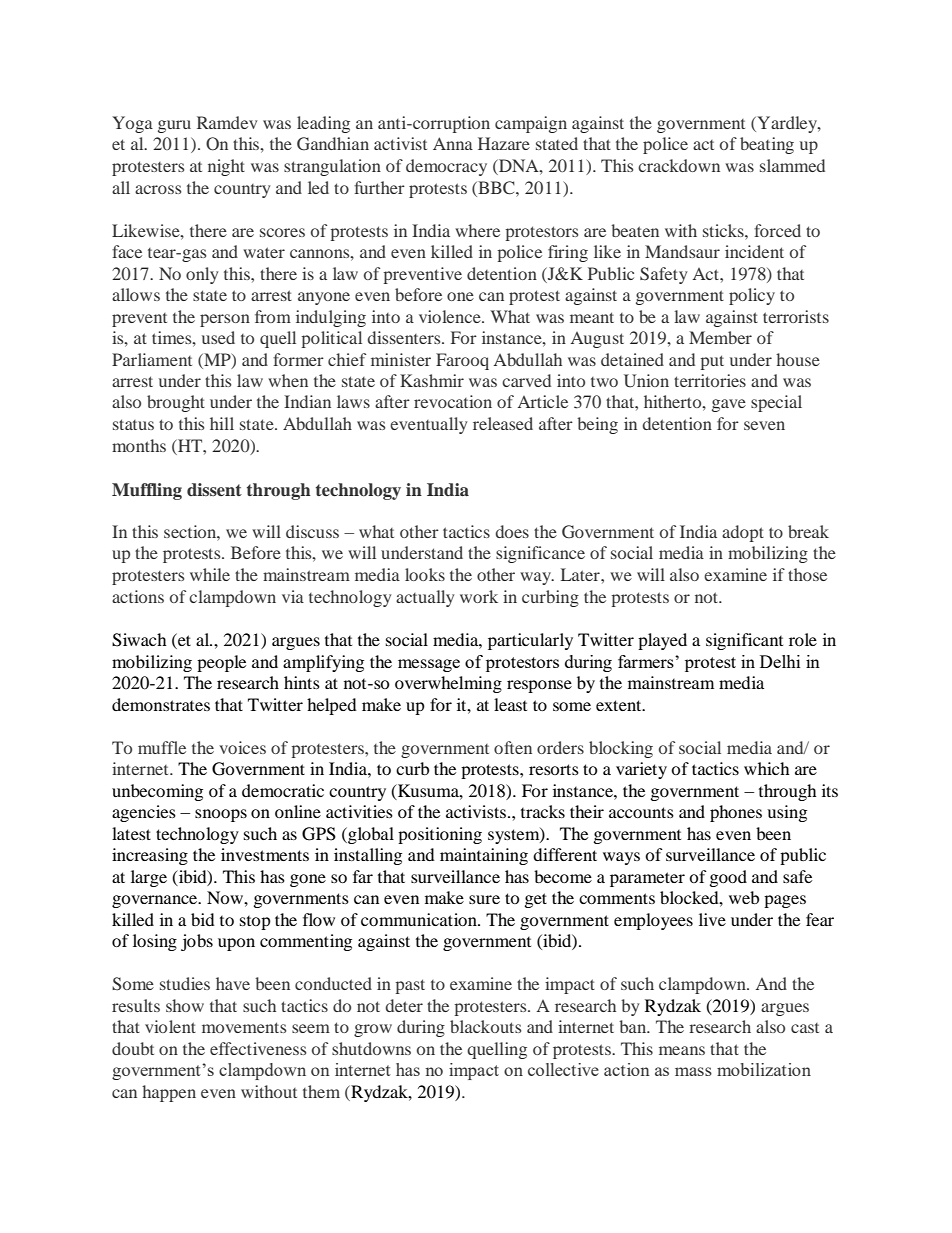 The image size is (952, 1233). What do you see at coordinates (729, 405) in the document?
I see `gave` at bounding box center [729, 405].
